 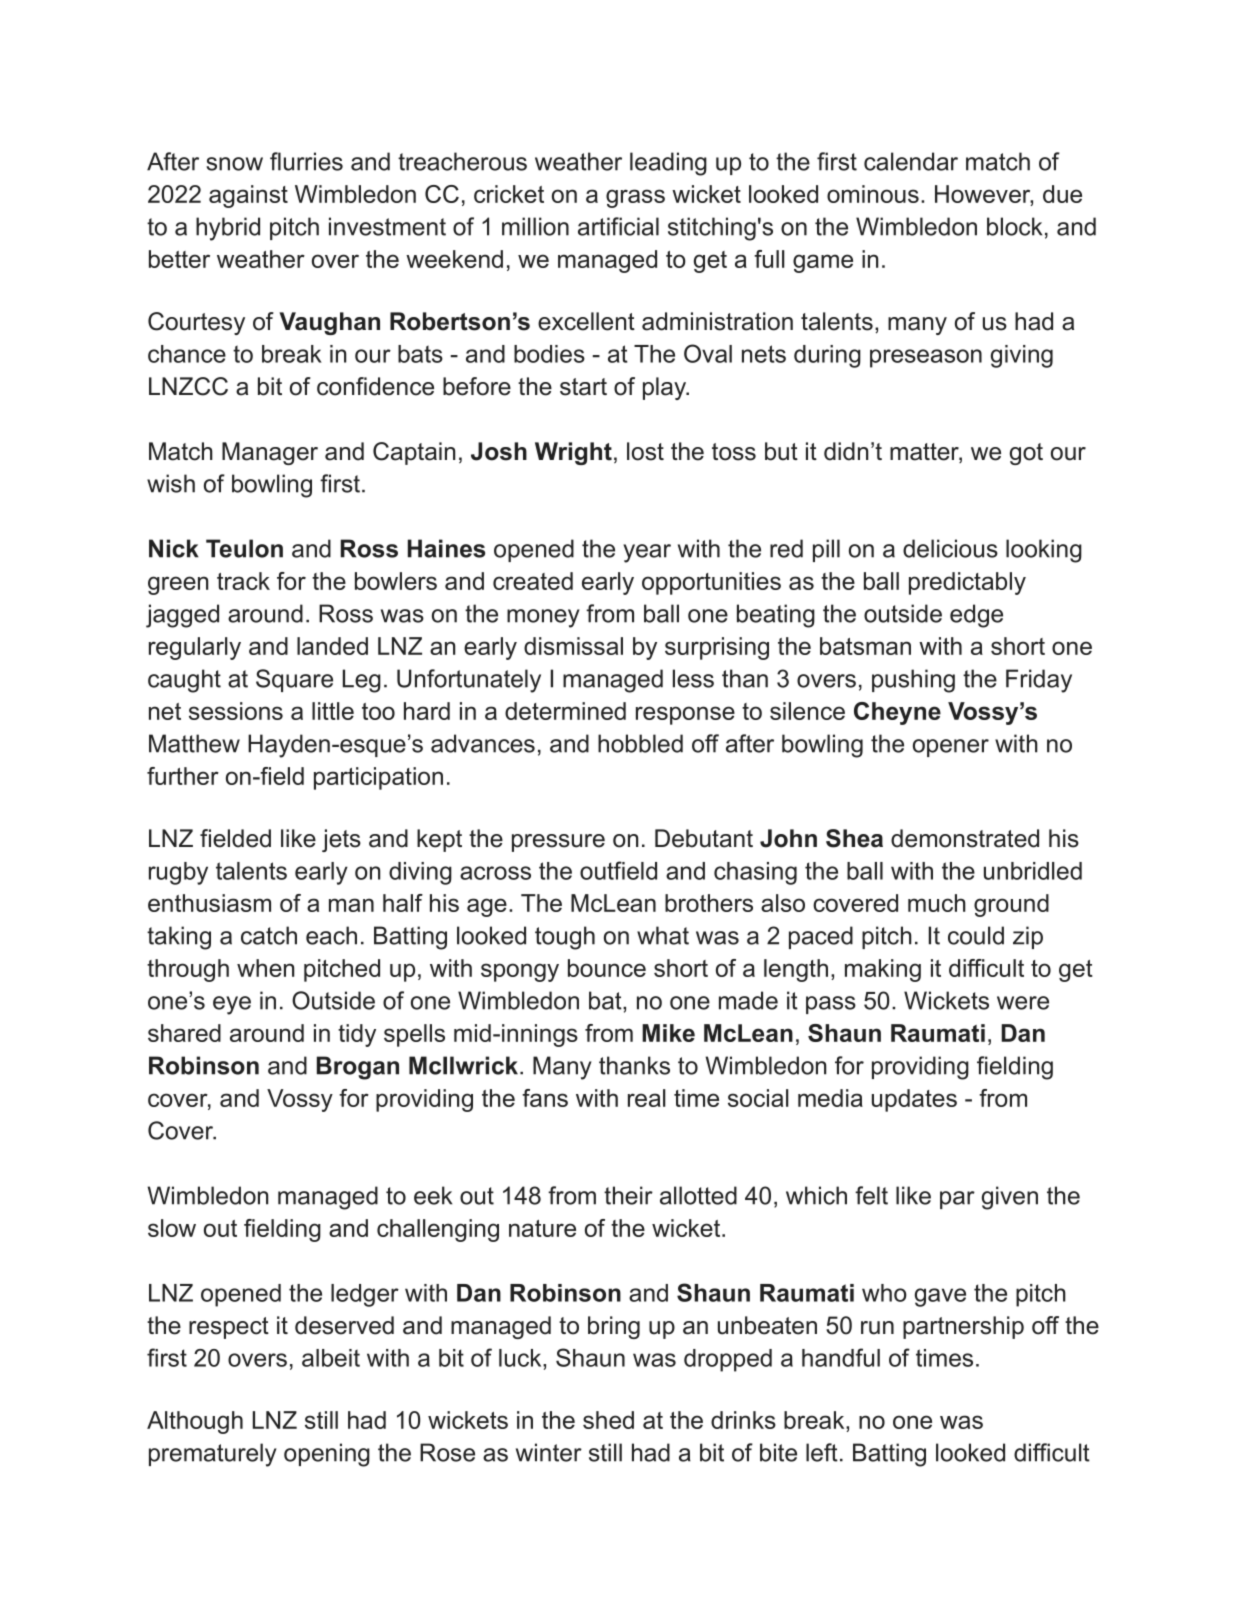 I want to click on opening, so click(x=327, y=1455).
